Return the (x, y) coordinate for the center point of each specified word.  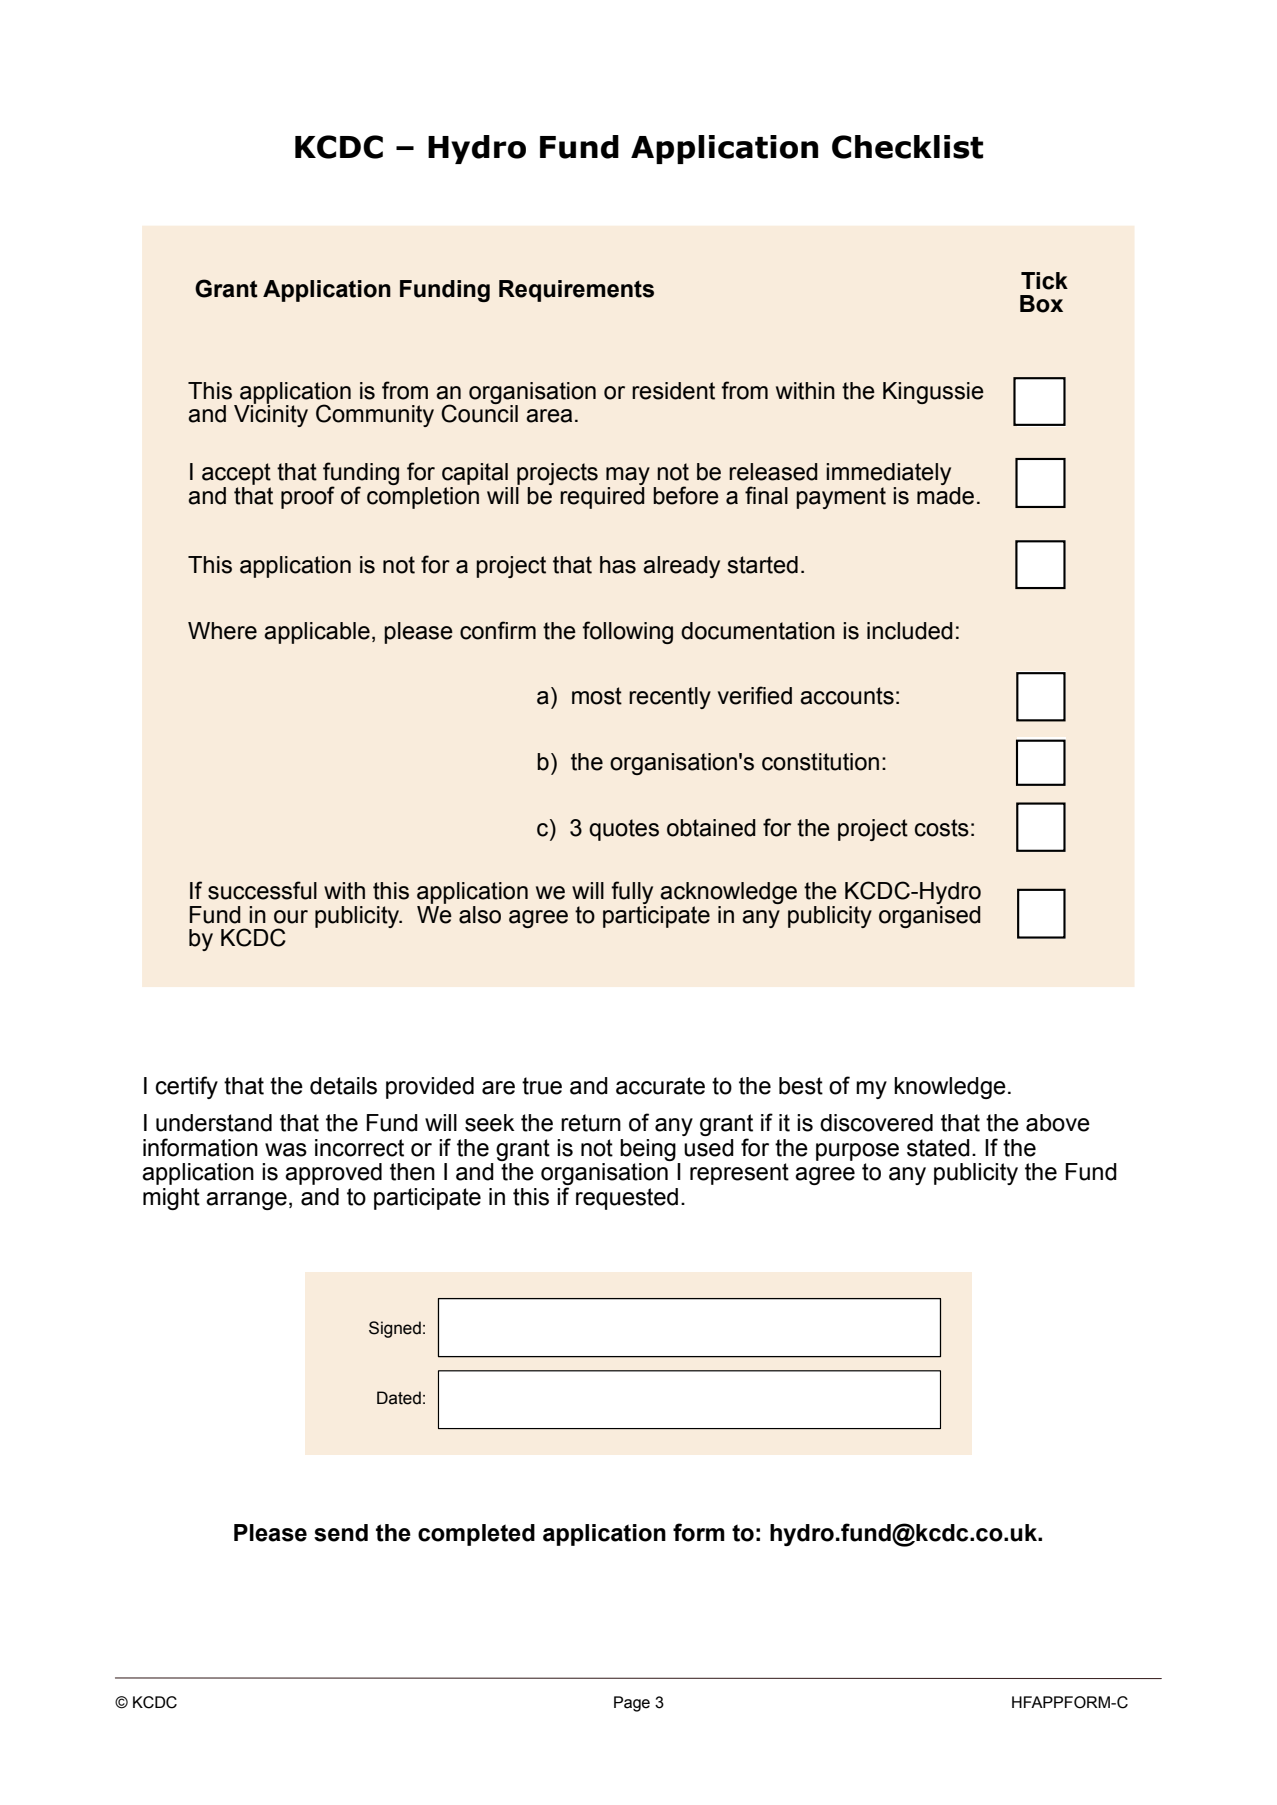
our (291, 917)
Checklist (907, 147)
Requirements (576, 291)
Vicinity (271, 415)
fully (632, 894)
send (341, 1533)
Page (632, 1704)
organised (930, 915)
